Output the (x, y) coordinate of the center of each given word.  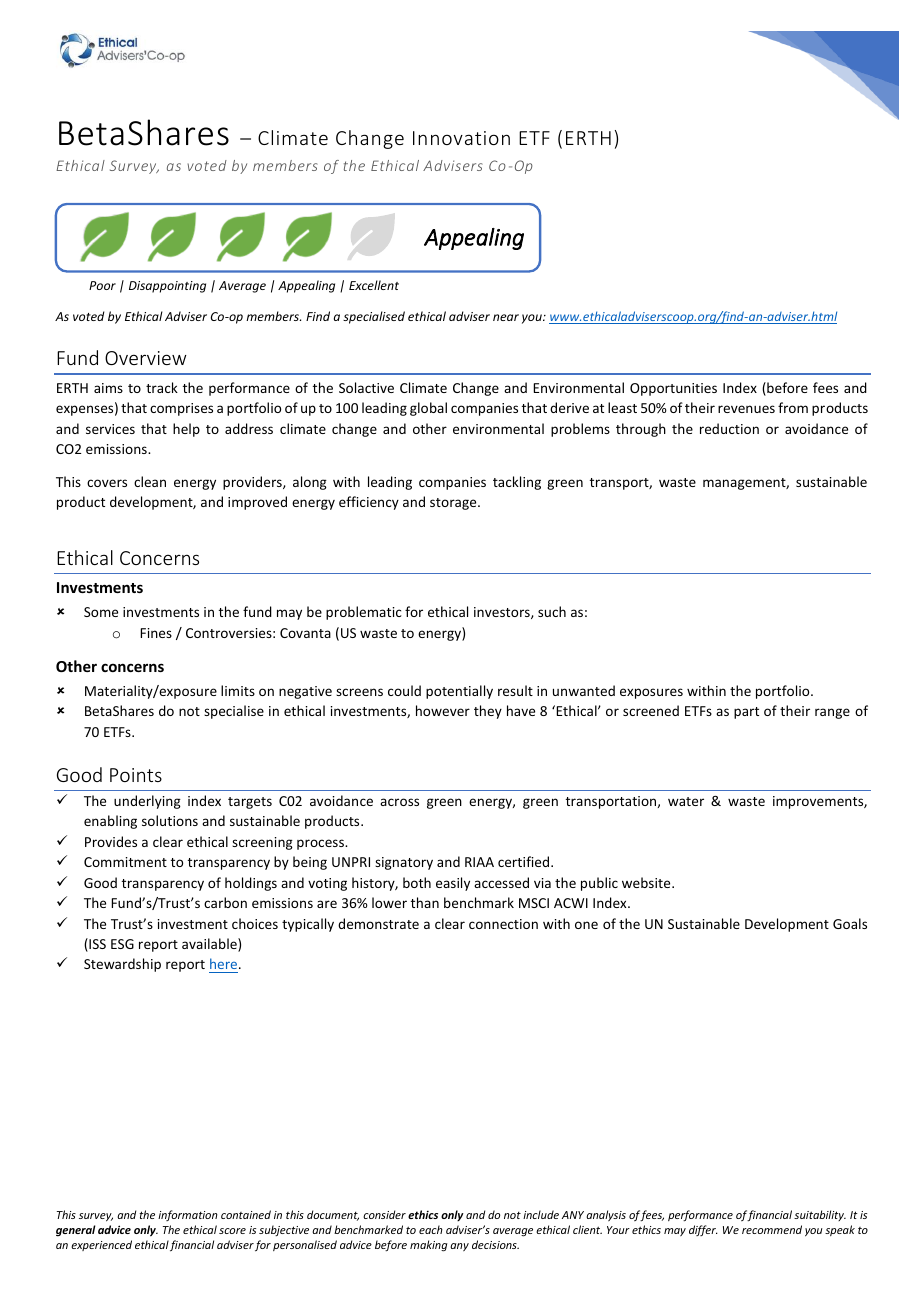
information (188, 1215)
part (746, 713)
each (431, 1229)
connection (503, 924)
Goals (850, 923)
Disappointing (167, 287)
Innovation (461, 138)
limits (238, 690)
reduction (729, 428)
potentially (459, 692)
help (186, 430)
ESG (122, 944)
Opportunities (673, 389)
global (428, 409)
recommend (772, 1229)
